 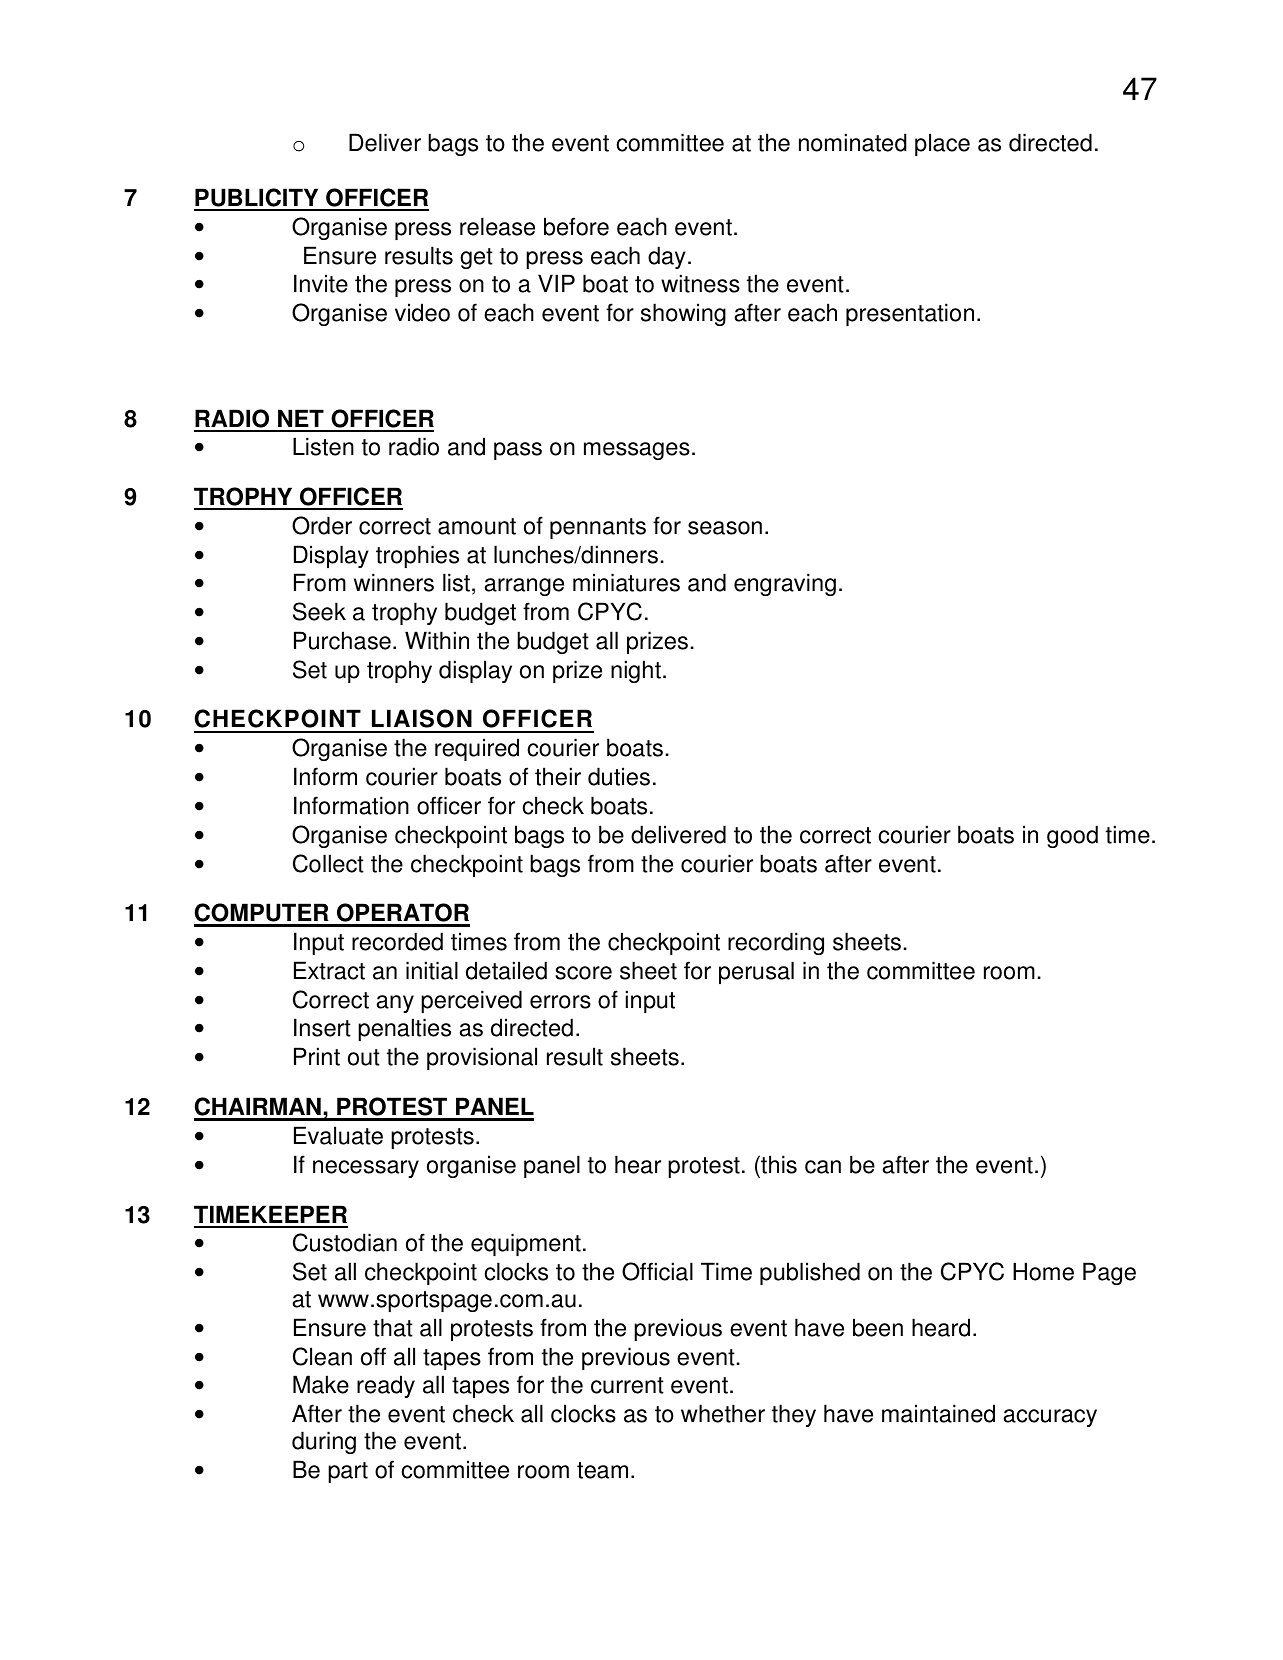 What do you see at coordinates (942, 144) in the screenshot?
I see `place` at bounding box center [942, 144].
